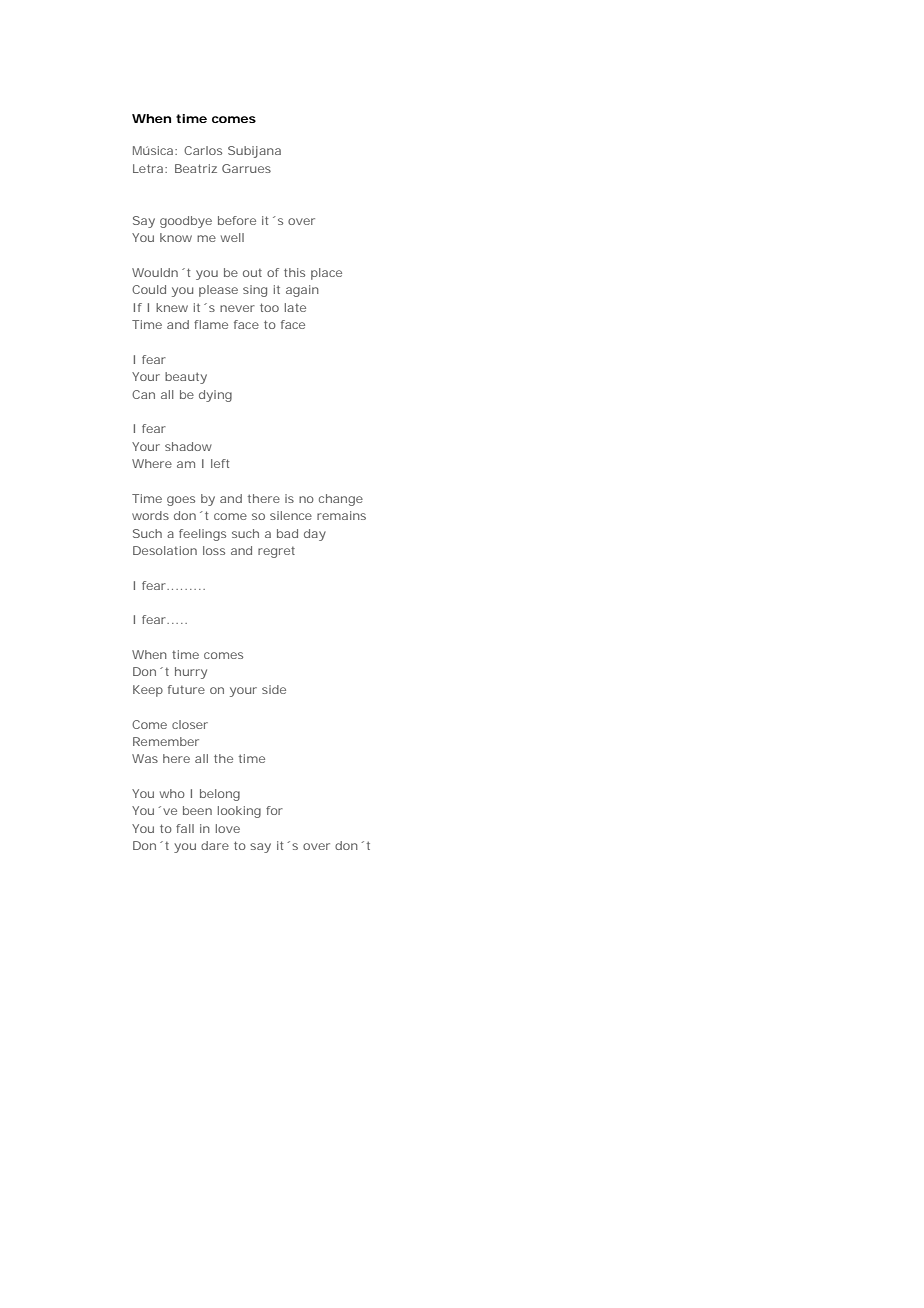 The width and height of the image is (924, 1308). I want to click on fall, so click(185, 828).
